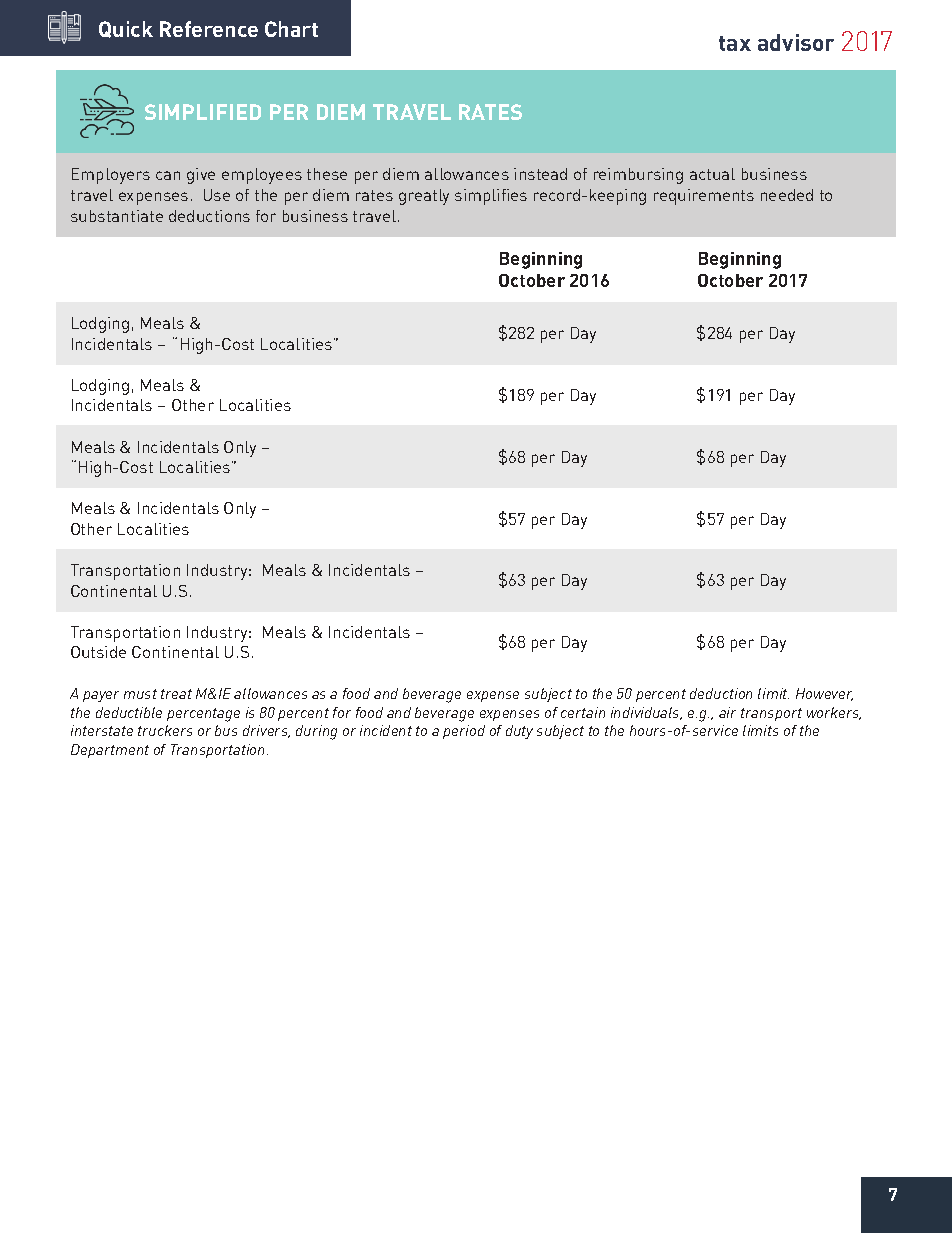 The width and height of the screenshot is (952, 1233). Describe the element at coordinates (98, 652) in the screenshot. I see `Outside` at that location.
